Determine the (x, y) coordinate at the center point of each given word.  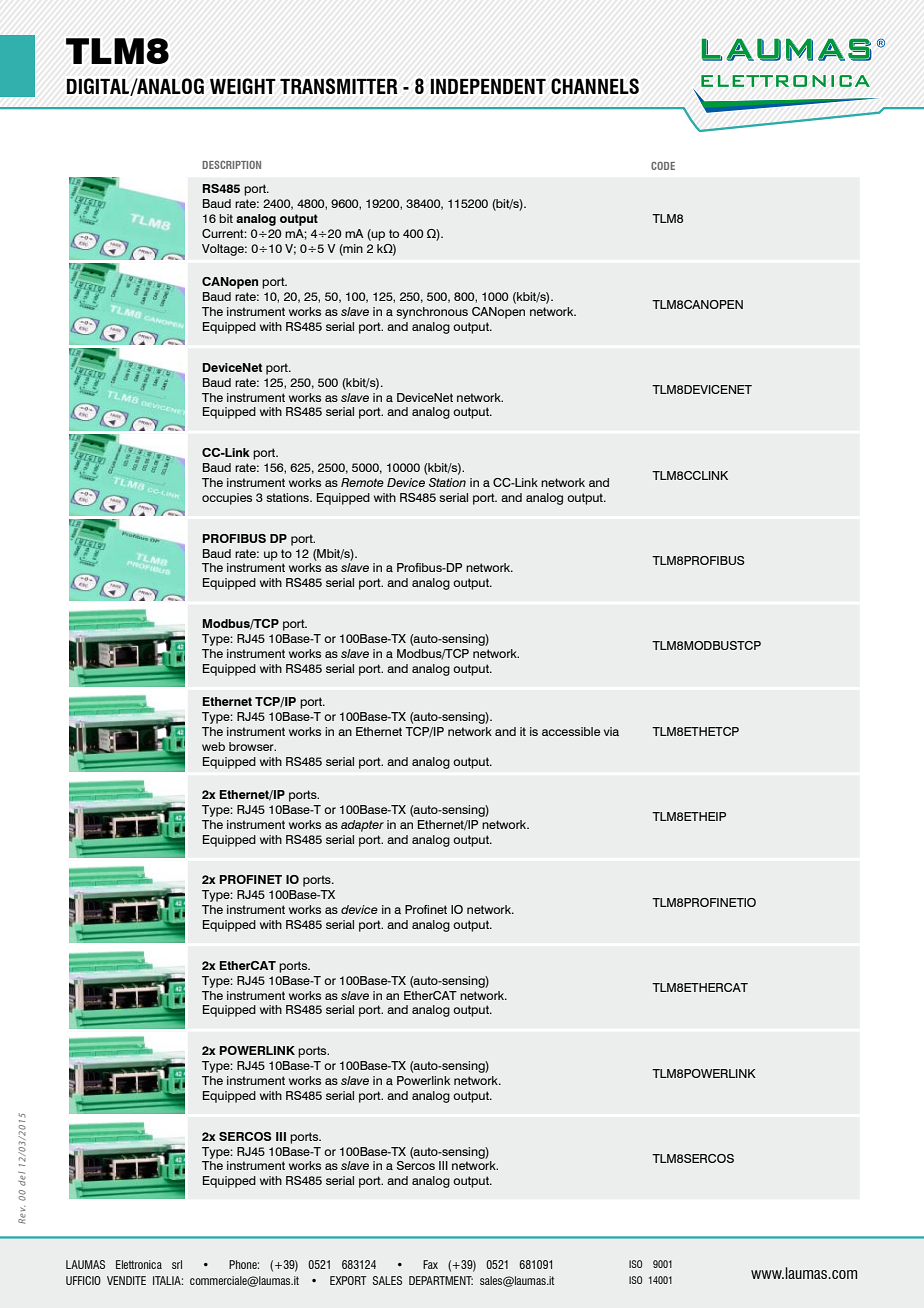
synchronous (432, 313)
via (611, 731)
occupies (227, 499)
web (213, 746)
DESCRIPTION (231, 165)
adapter (362, 826)
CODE (663, 166)
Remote (362, 482)
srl (177, 1264)
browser (252, 746)
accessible (571, 731)
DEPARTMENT (441, 1280)
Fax (430, 1264)
